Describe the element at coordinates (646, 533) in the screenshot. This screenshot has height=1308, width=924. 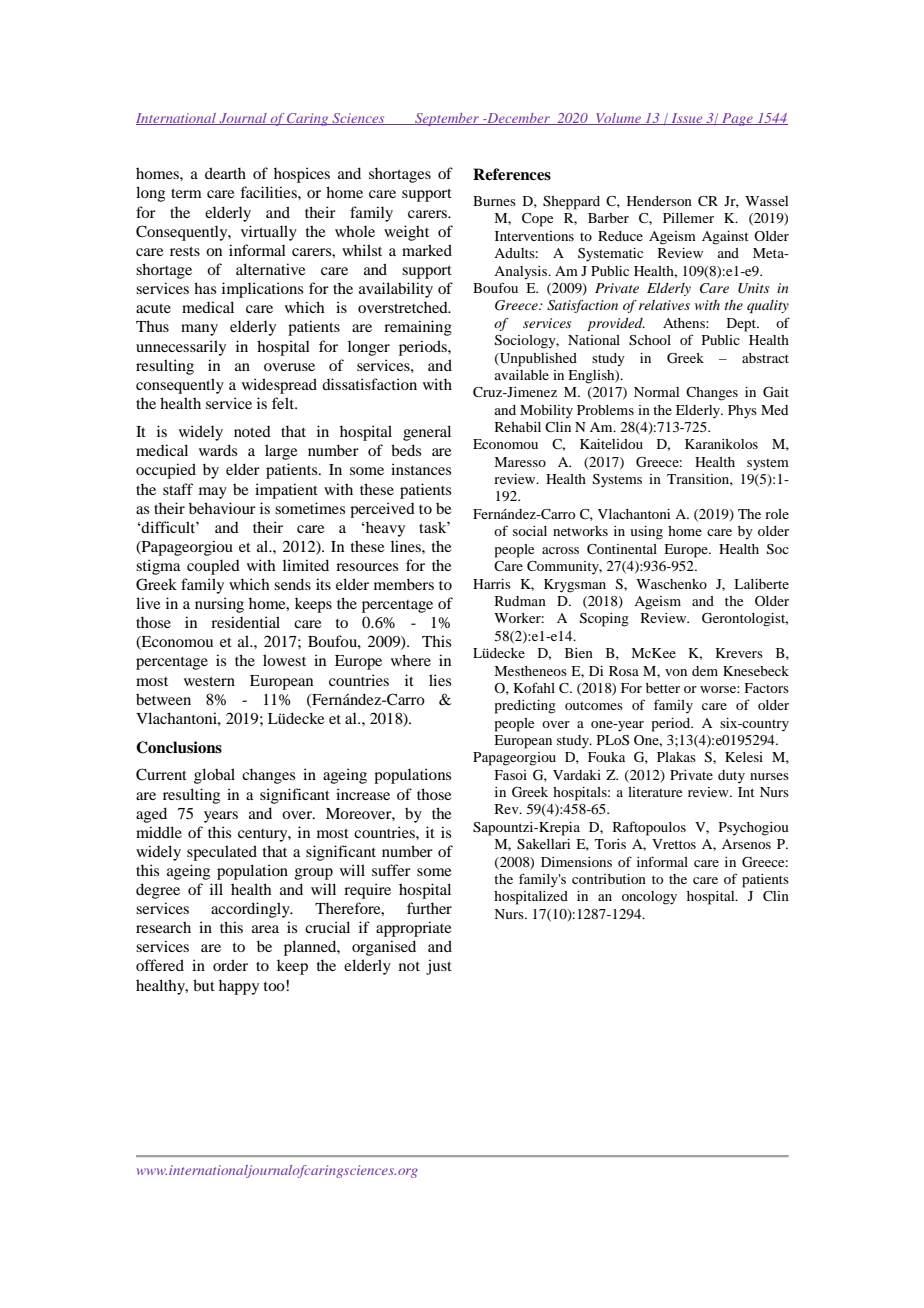
I see `using` at that location.
